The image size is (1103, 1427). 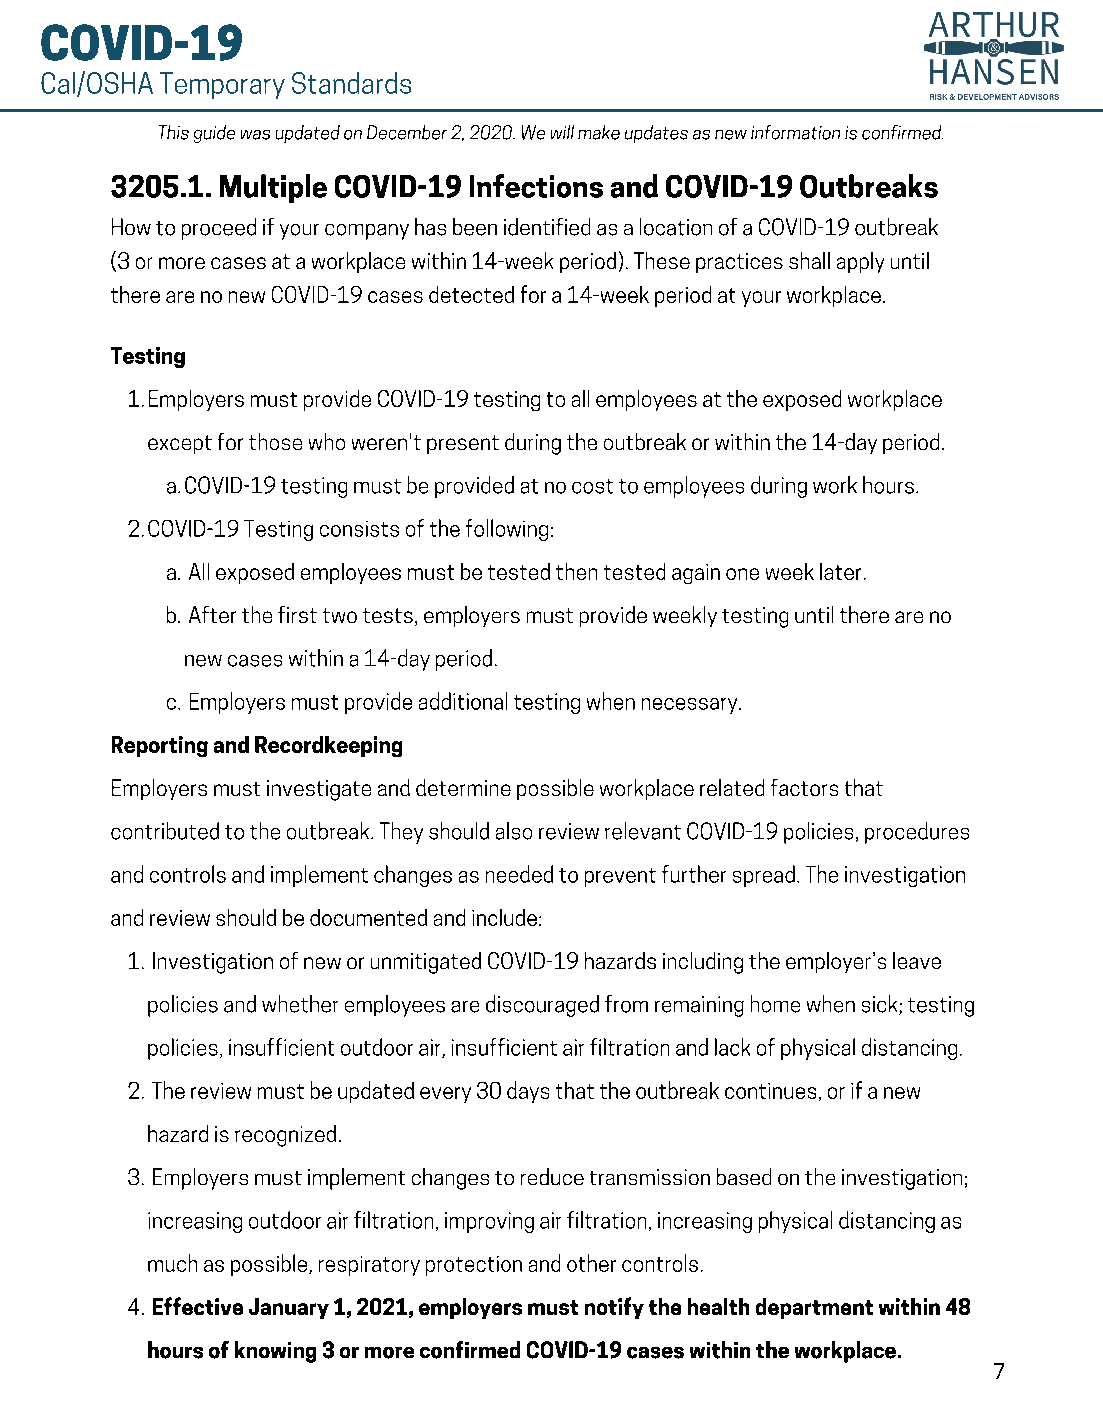 What do you see at coordinates (576, 571) in the screenshot?
I see `then` at bounding box center [576, 571].
